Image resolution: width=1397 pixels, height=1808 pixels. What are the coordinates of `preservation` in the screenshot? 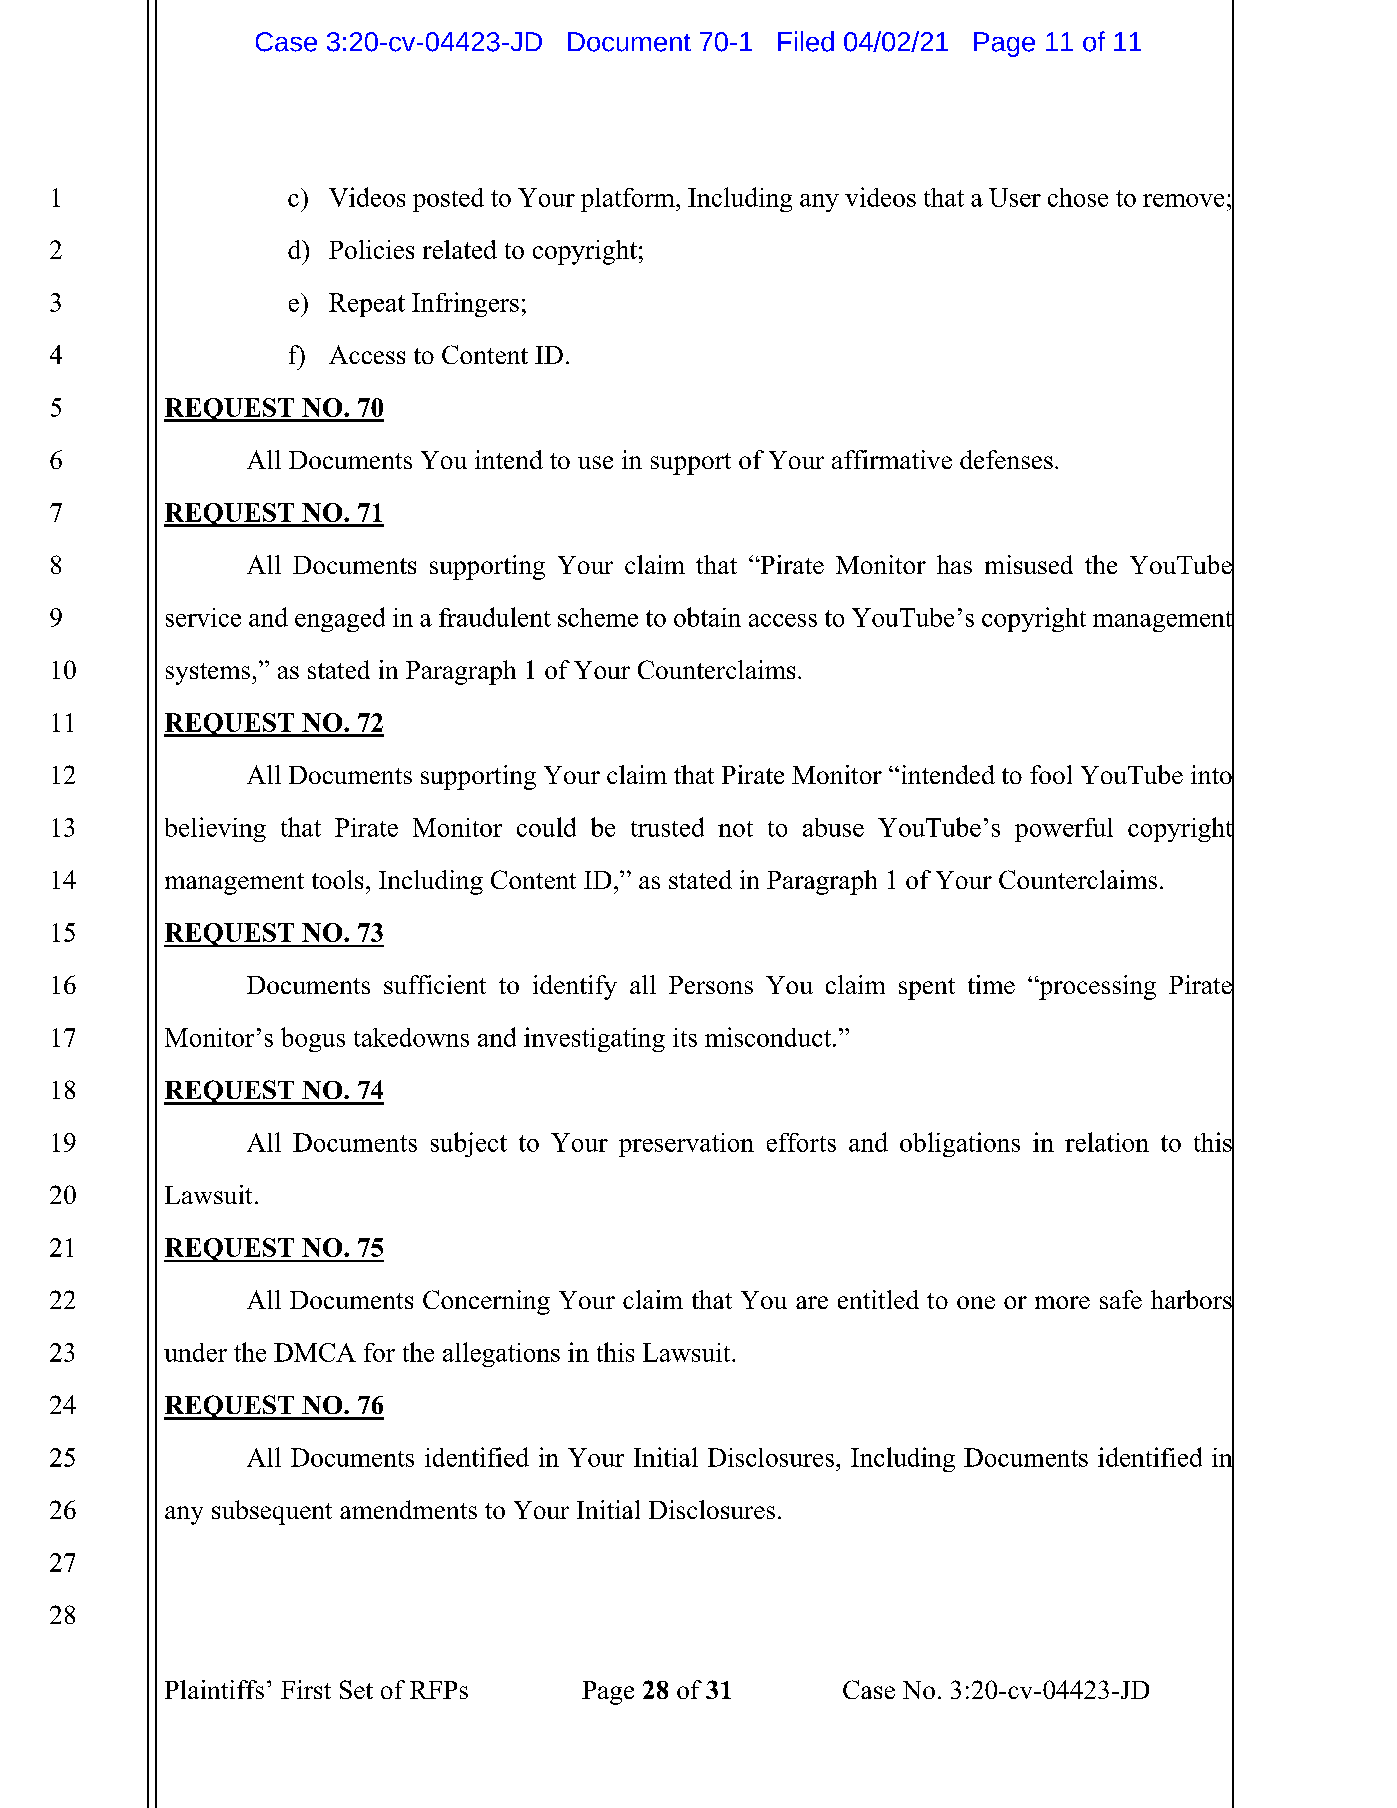 It's located at (686, 1145).
